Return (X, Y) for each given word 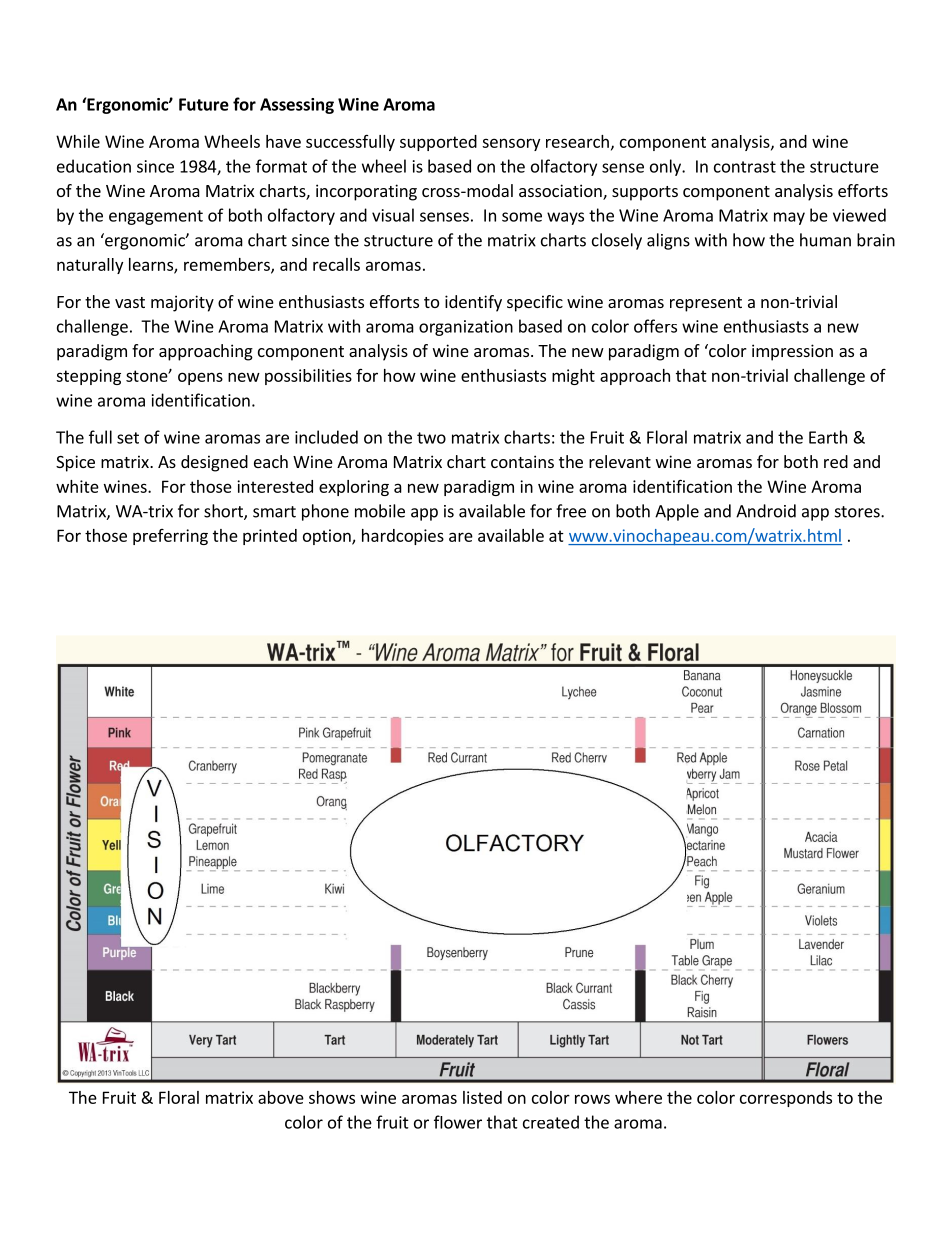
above (281, 1097)
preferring (170, 537)
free (571, 511)
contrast (745, 167)
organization (466, 328)
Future (204, 104)
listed (482, 1097)
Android (766, 511)
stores (858, 512)
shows (332, 1097)
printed (270, 537)
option (328, 537)
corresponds (786, 1099)
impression (792, 352)
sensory (511, 144)
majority (182, 303)
